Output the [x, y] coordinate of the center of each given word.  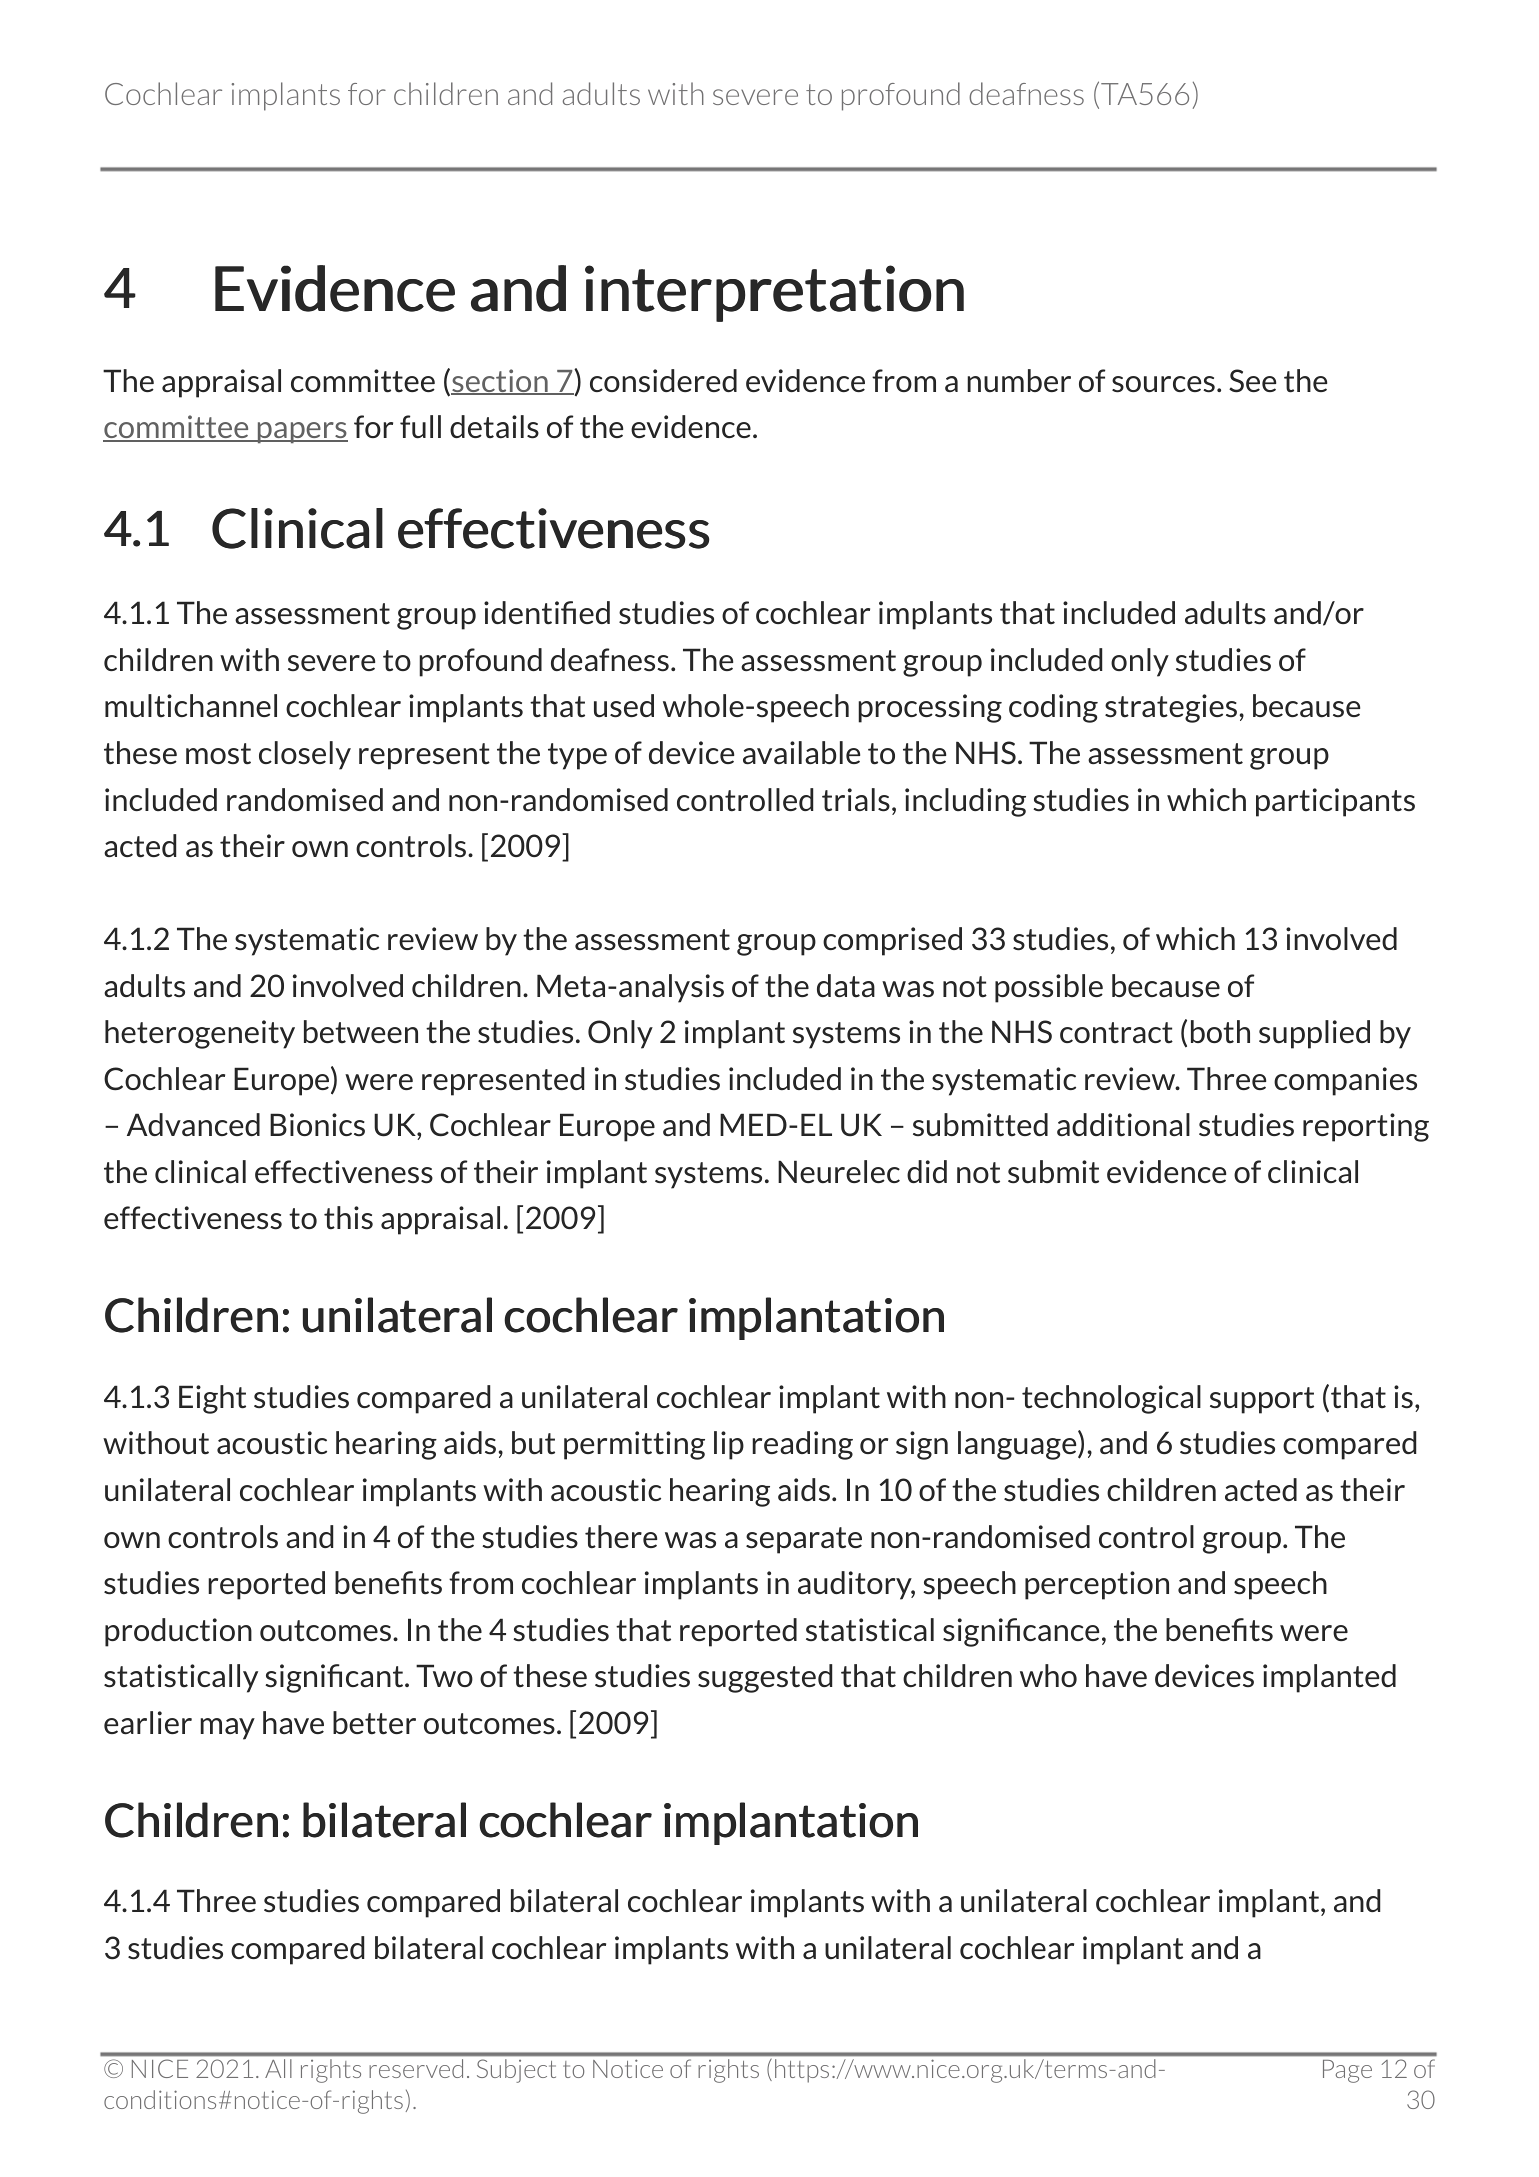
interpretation [774, 293]
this [348, 1218]
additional [1123, 1125]
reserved [416, 2068]
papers [301, 433]
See [1252, 381]
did [927, 1171]
